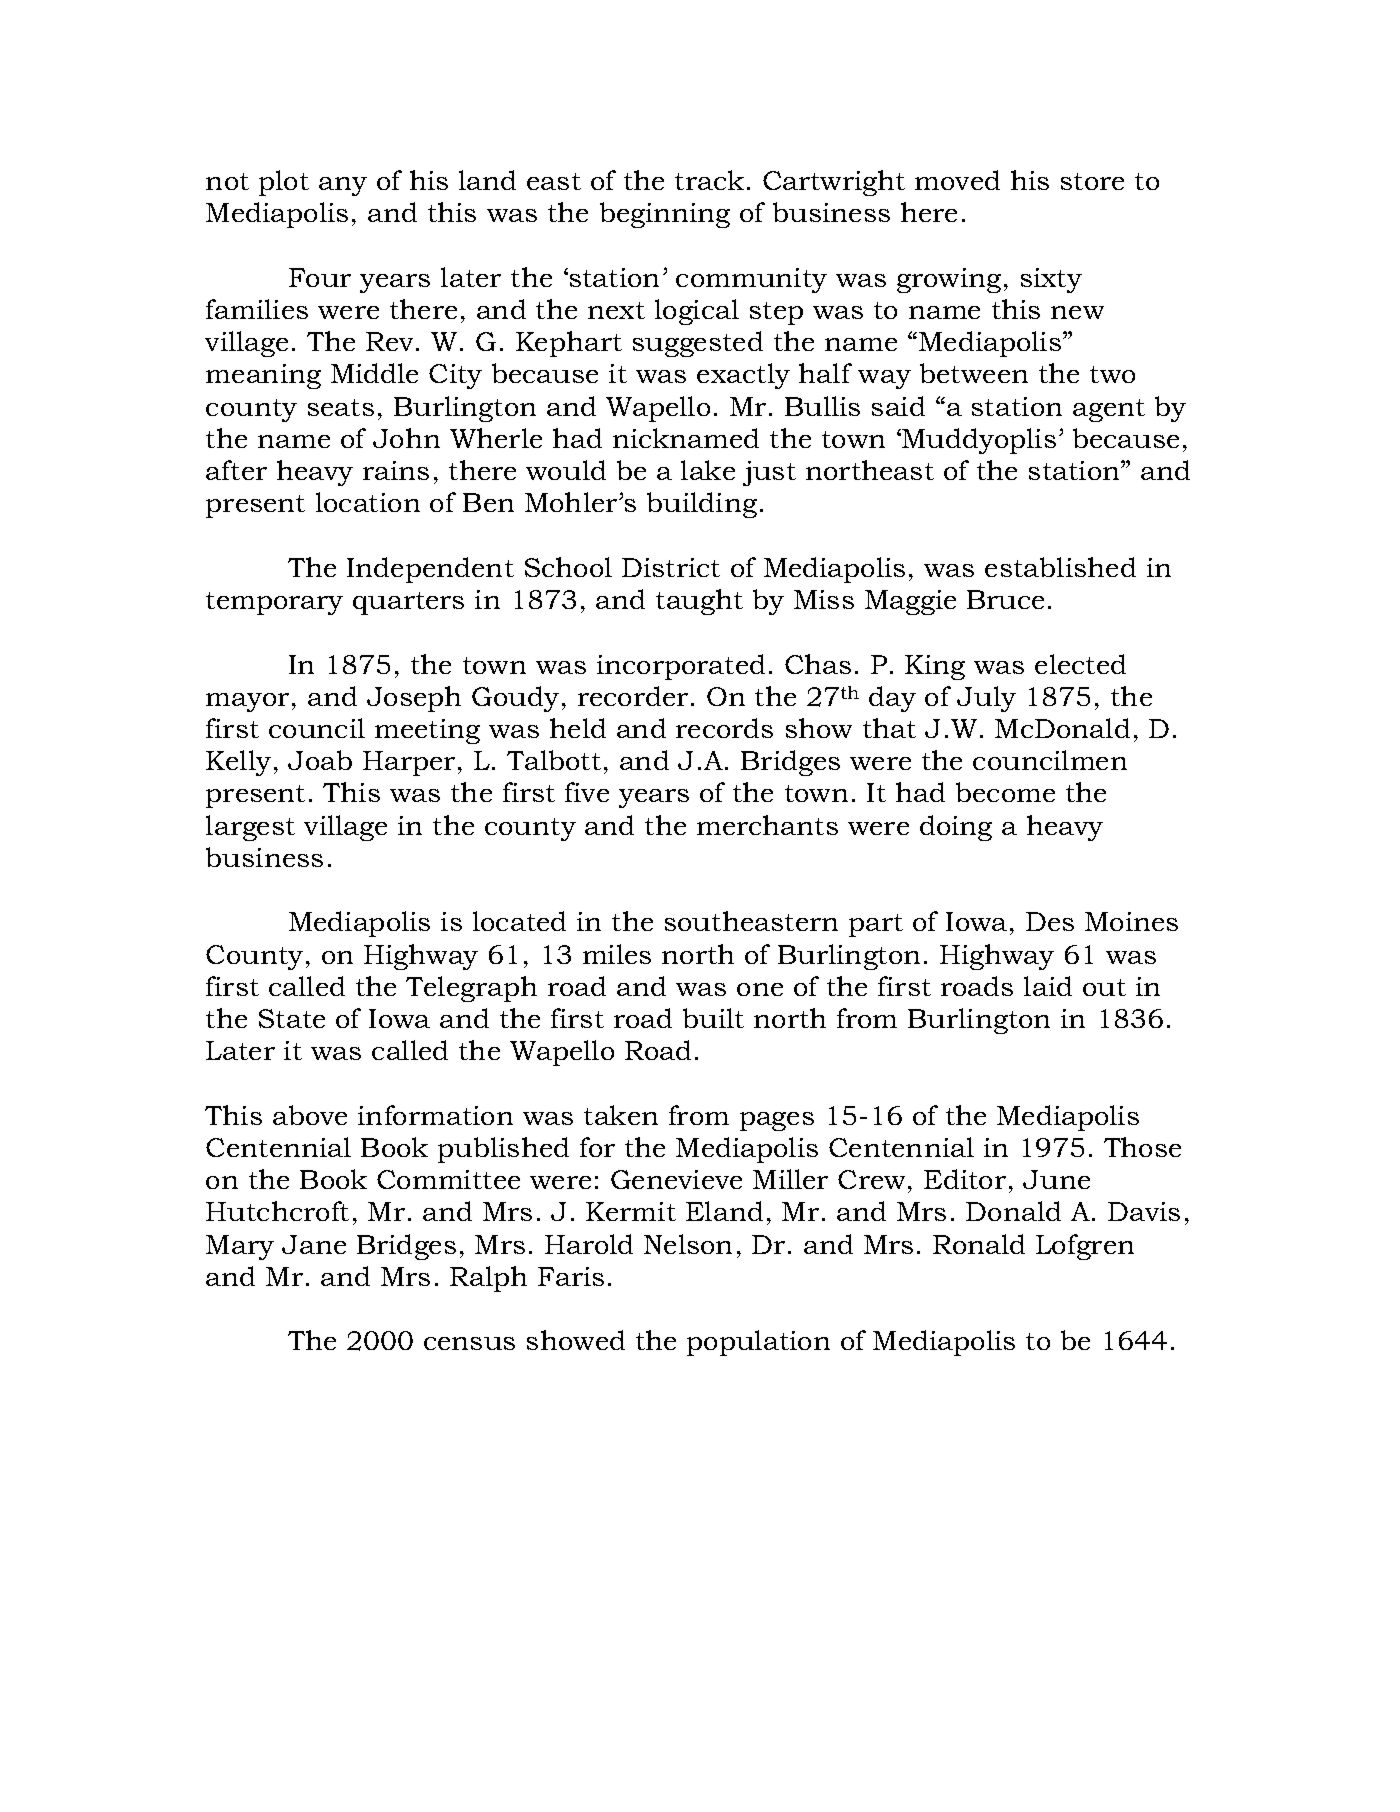  What do you see at coordinates (409, 763) in the screenshot?
I see `Harper` at bounding box center [409, 763].
